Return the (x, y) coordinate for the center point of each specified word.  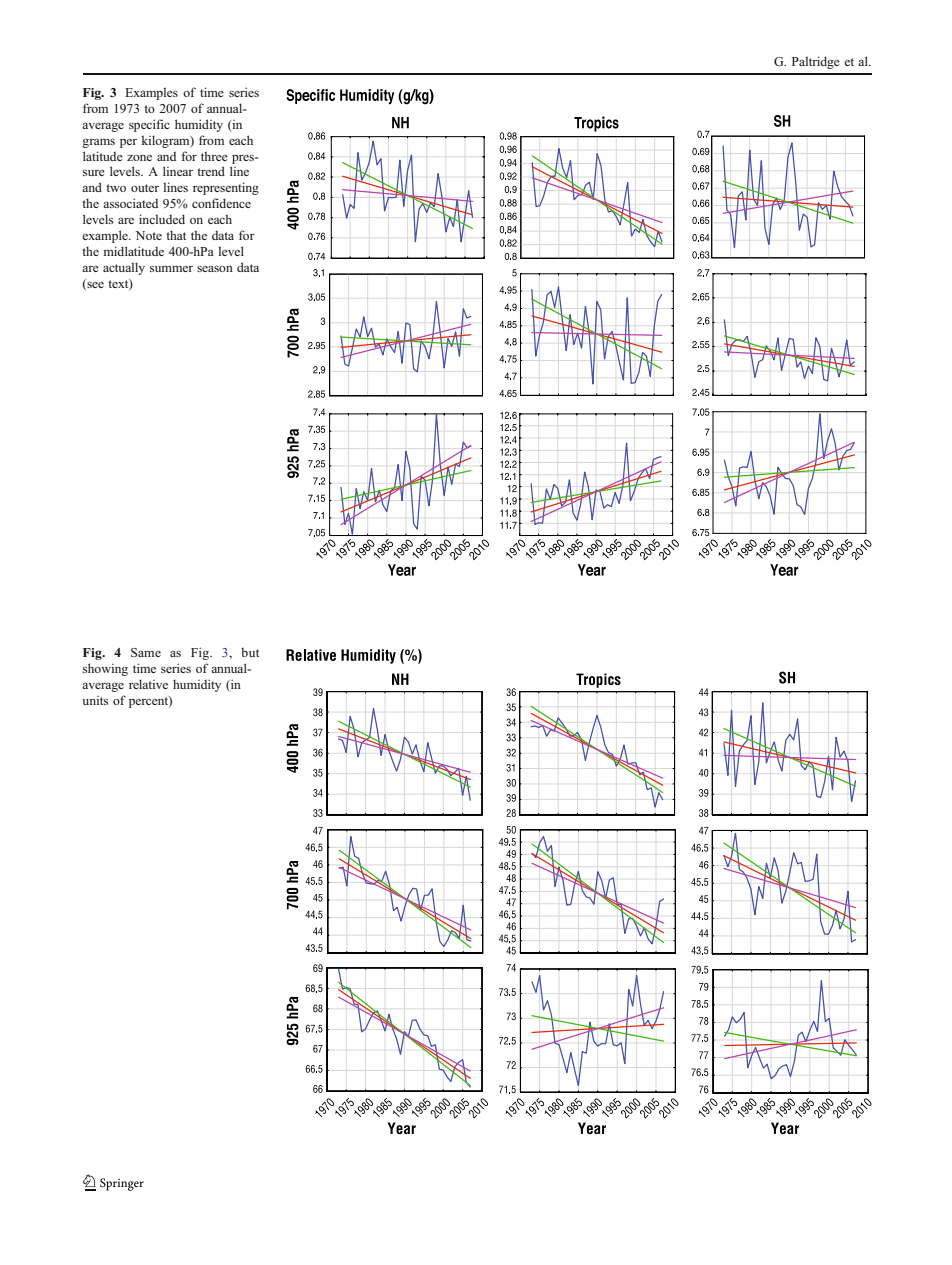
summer (171, 269)
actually (124, 268)
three (214, 156)
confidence (221, 203)
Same (146, 652)
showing (105, 669)
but (250, 652)
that (176, 235)
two (116, 188)
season (215, 268)
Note (149, 235)
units (95, 700)
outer (145, 188)
